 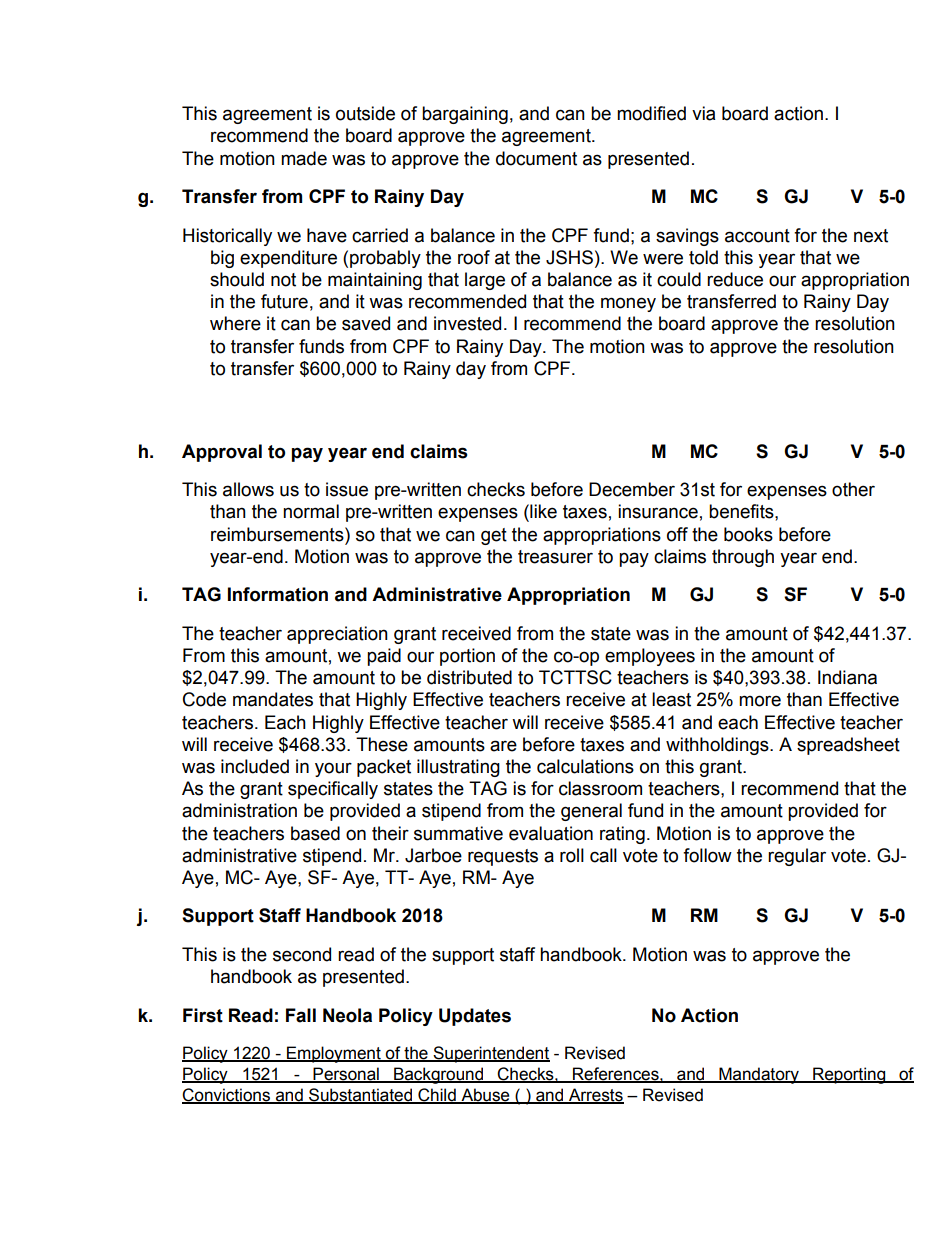 I want to click on where, so click(x=235, y=323).
